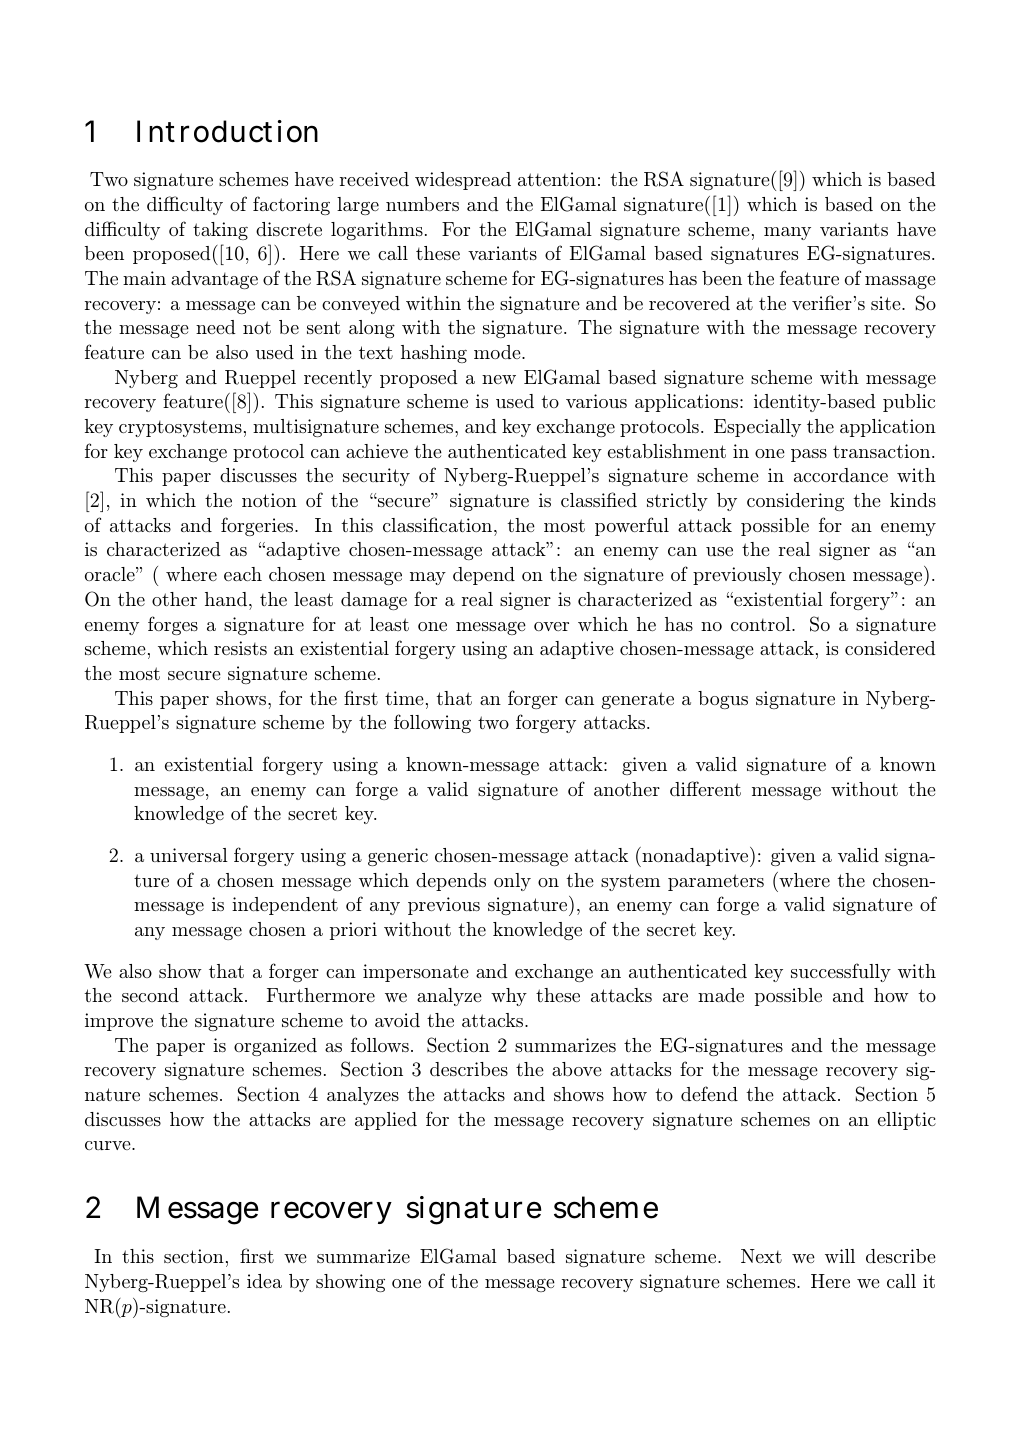 This document has height=1438, width=1016. I want to click on attention, so click(557, 179).
